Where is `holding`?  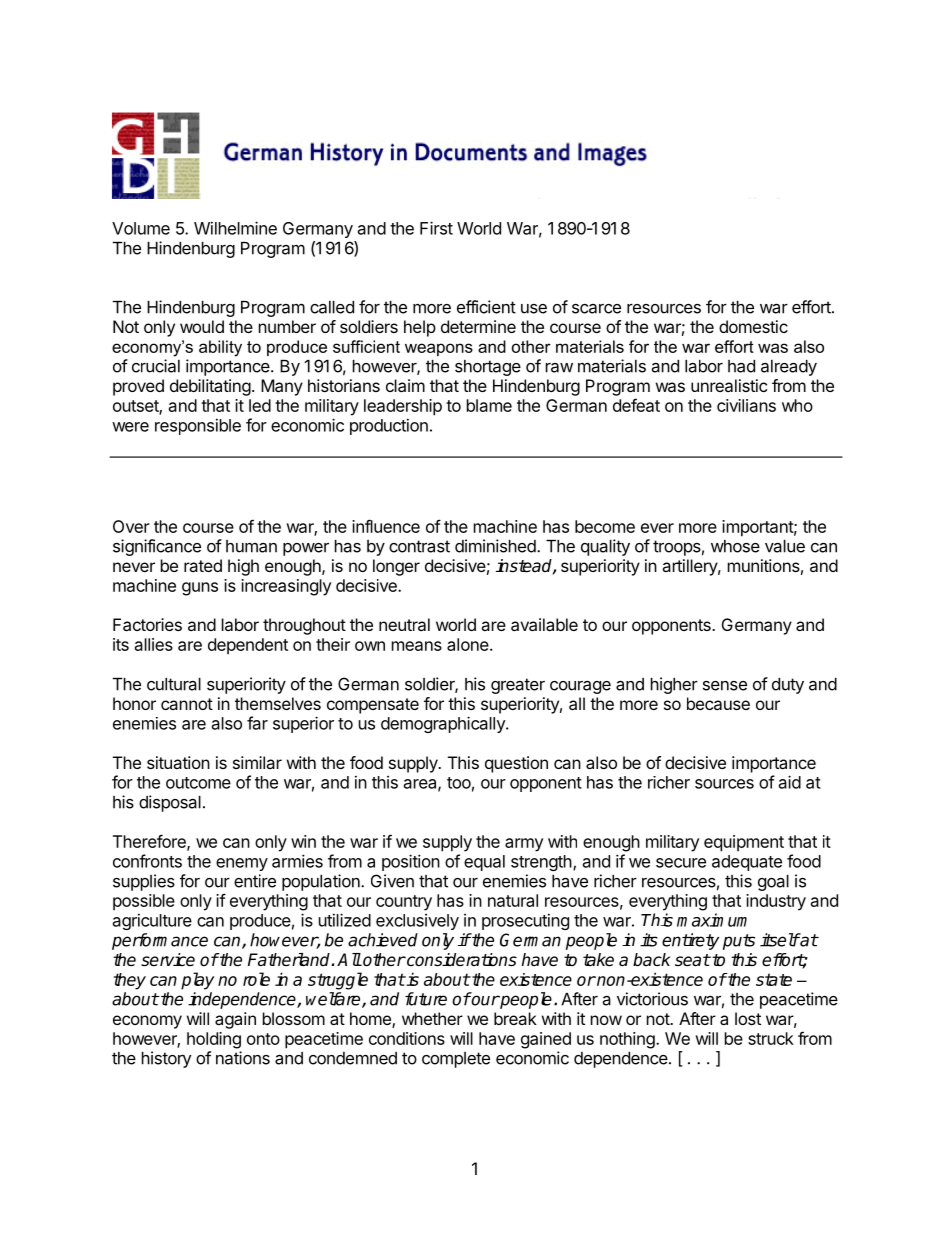 holding is located at coordinates (214, 1040).
